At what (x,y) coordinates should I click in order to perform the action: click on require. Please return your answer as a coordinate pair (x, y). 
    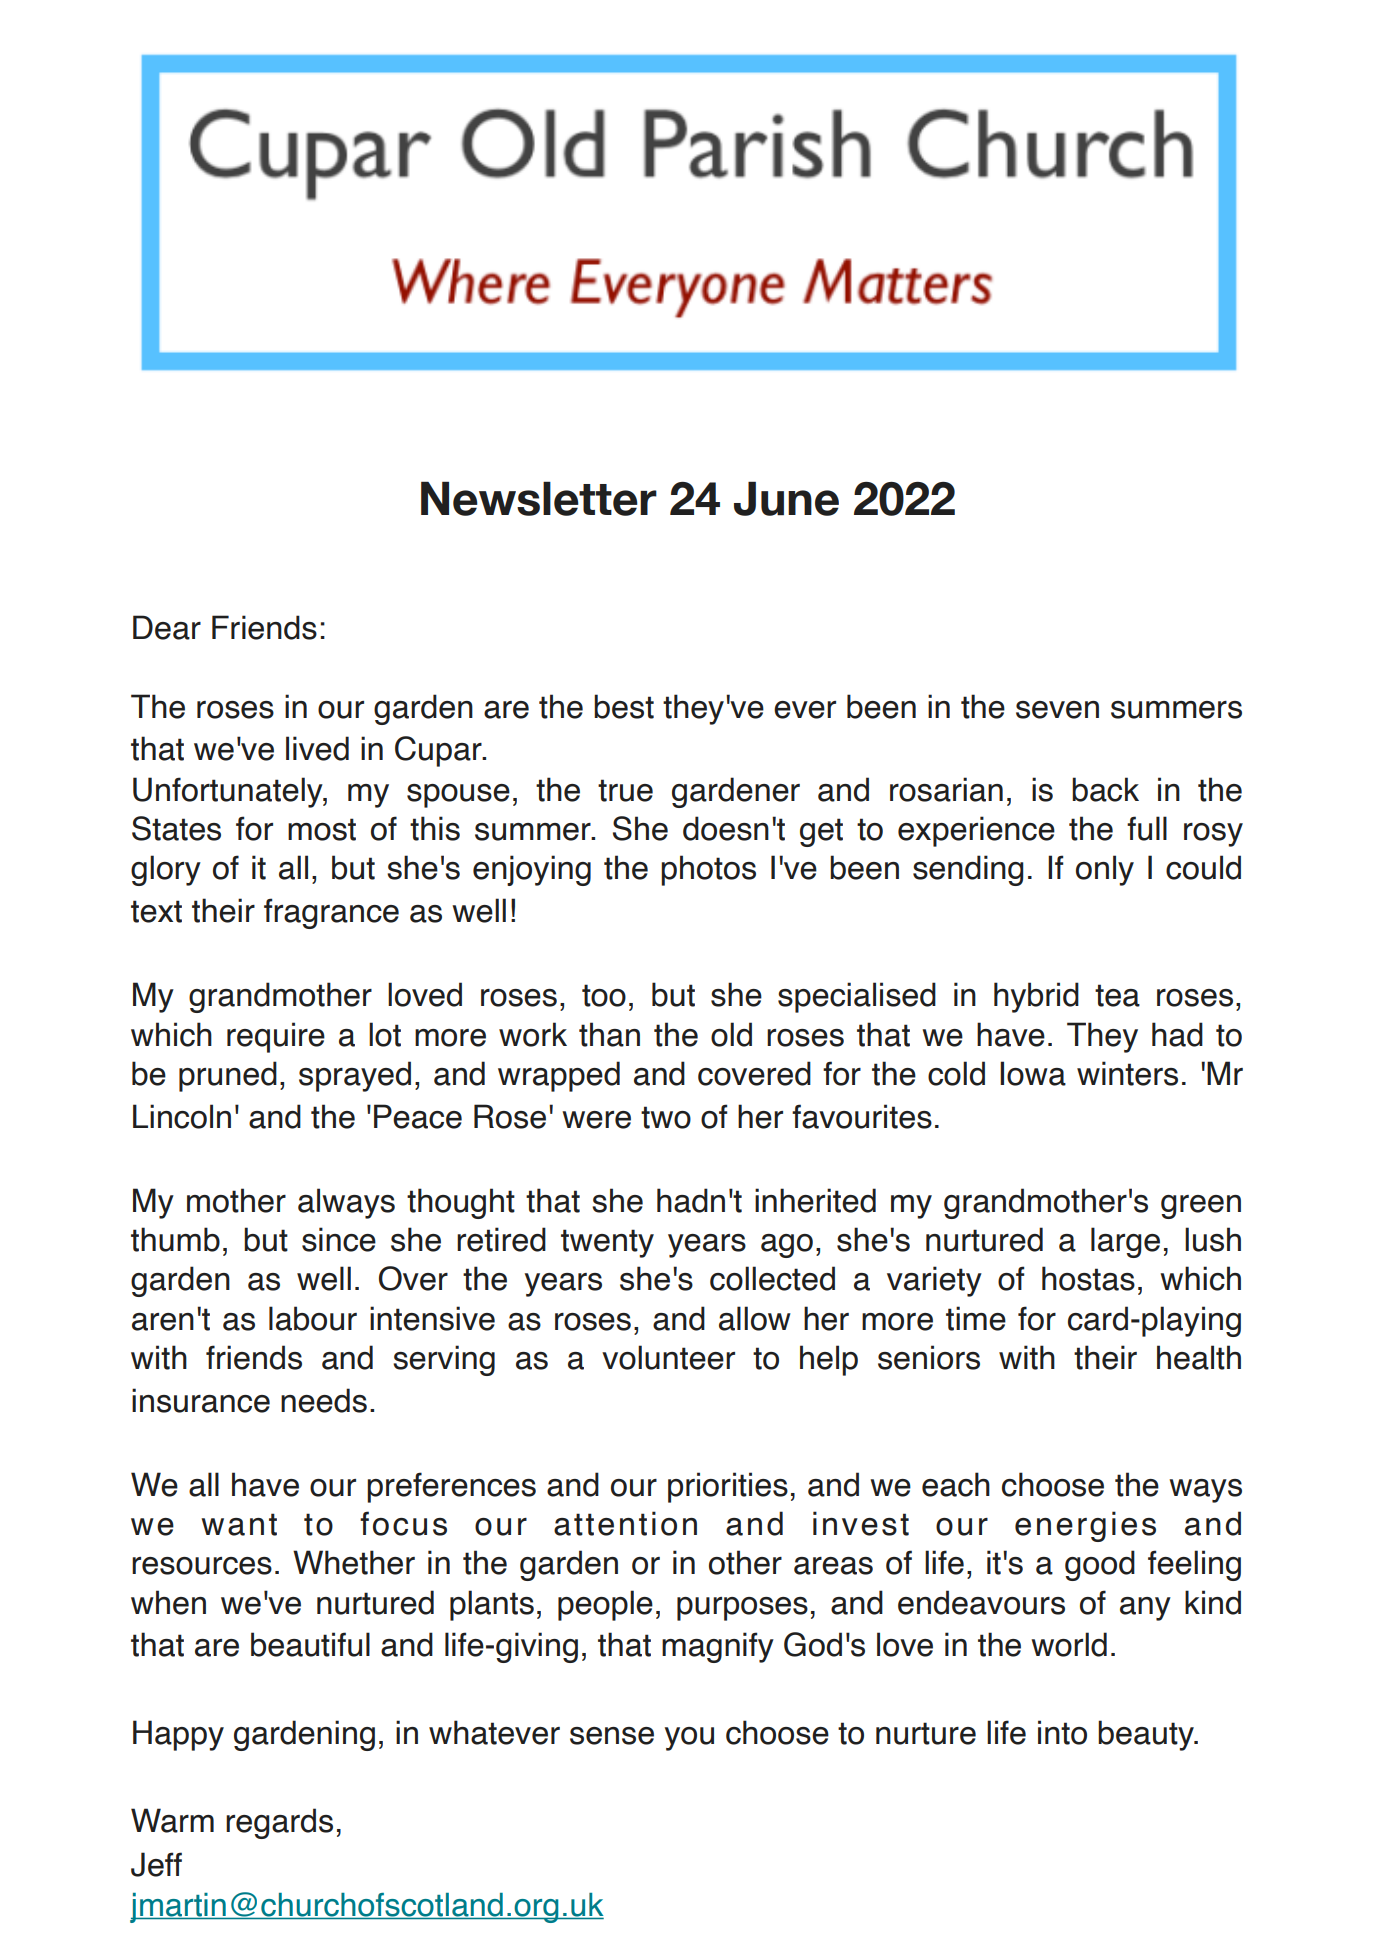
    Looking at the image, I should click on (276, 1037).
